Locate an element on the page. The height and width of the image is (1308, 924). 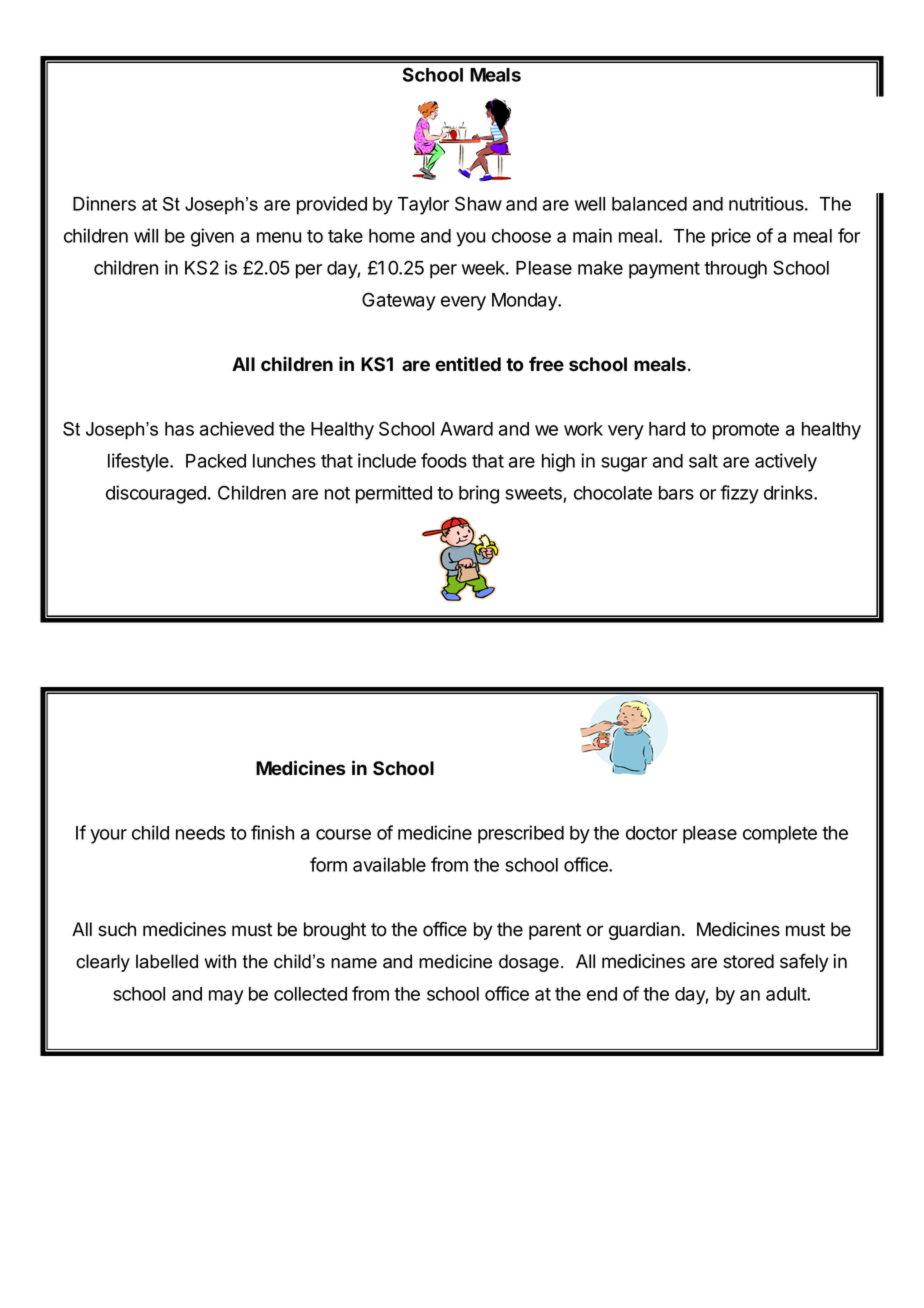
available is located at coordinates (389, 864).
